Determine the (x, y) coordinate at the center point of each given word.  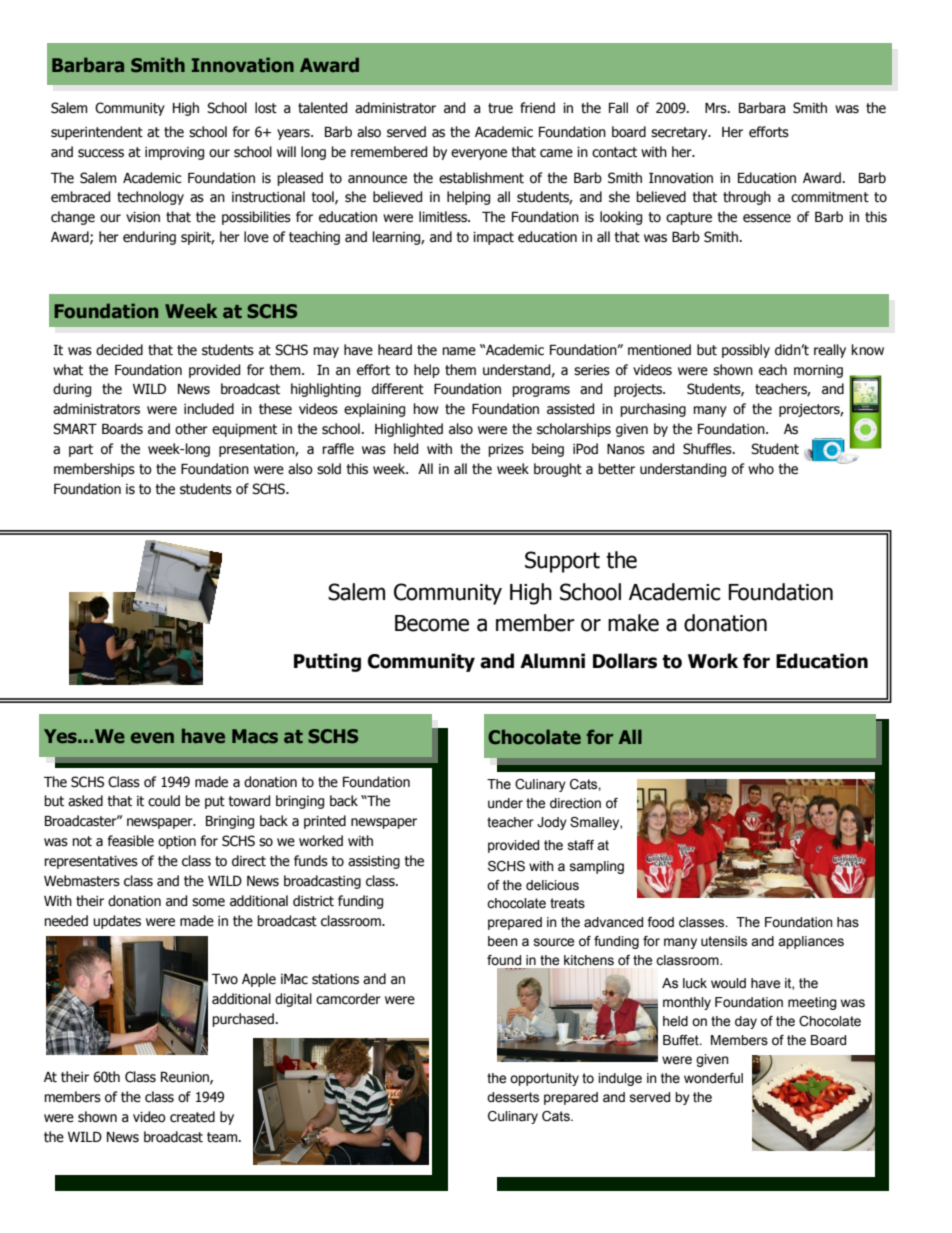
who (761, 468)
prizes (506, 450)
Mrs (717, 108)
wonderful (713, 1078)
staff (581, 845)
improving (174, 153)
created (192, 1117)
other (191, 429)
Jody (552, 823)
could (164, 801)
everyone (479, 154)
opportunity (544, 1079)
